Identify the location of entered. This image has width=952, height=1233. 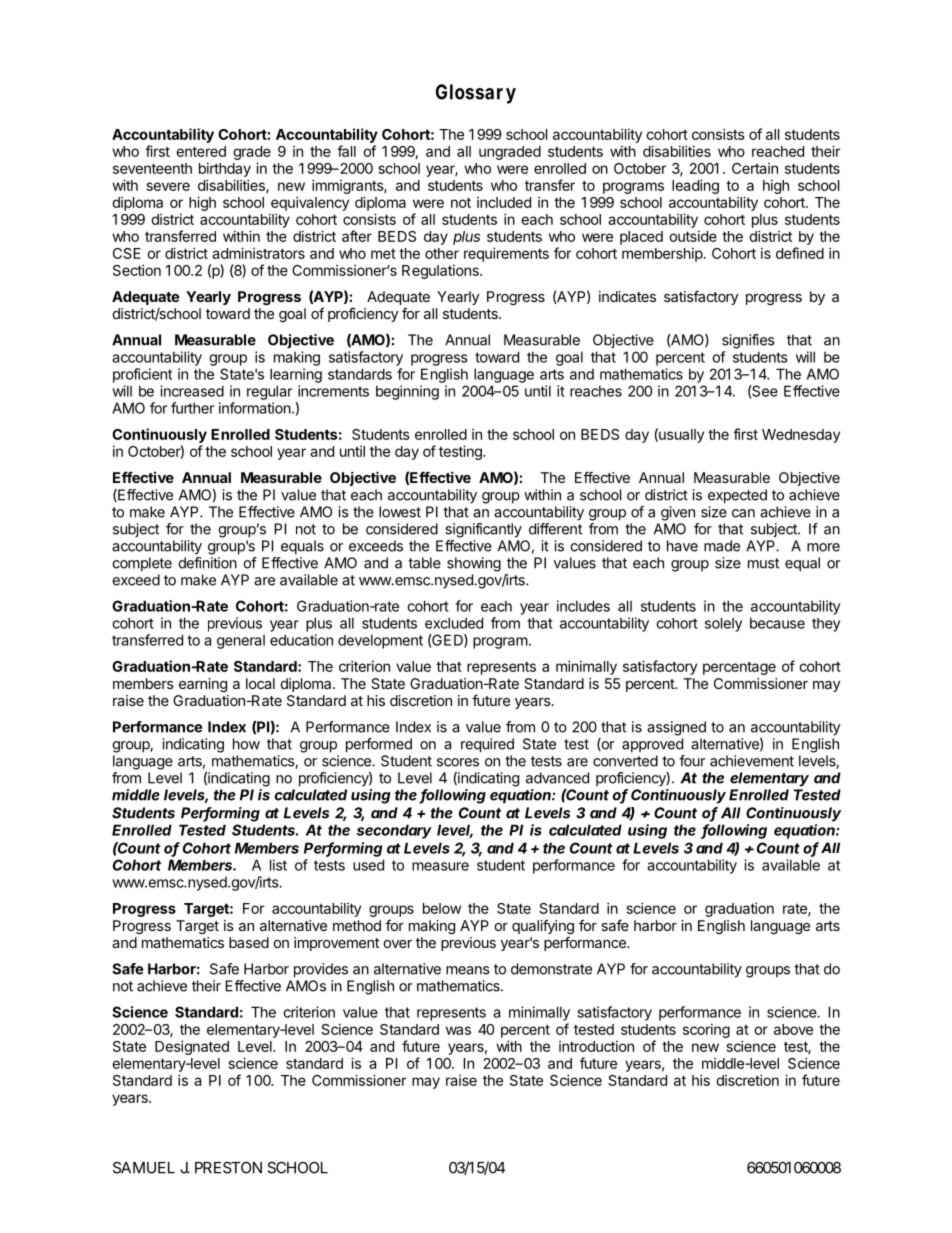
(201, 151).
